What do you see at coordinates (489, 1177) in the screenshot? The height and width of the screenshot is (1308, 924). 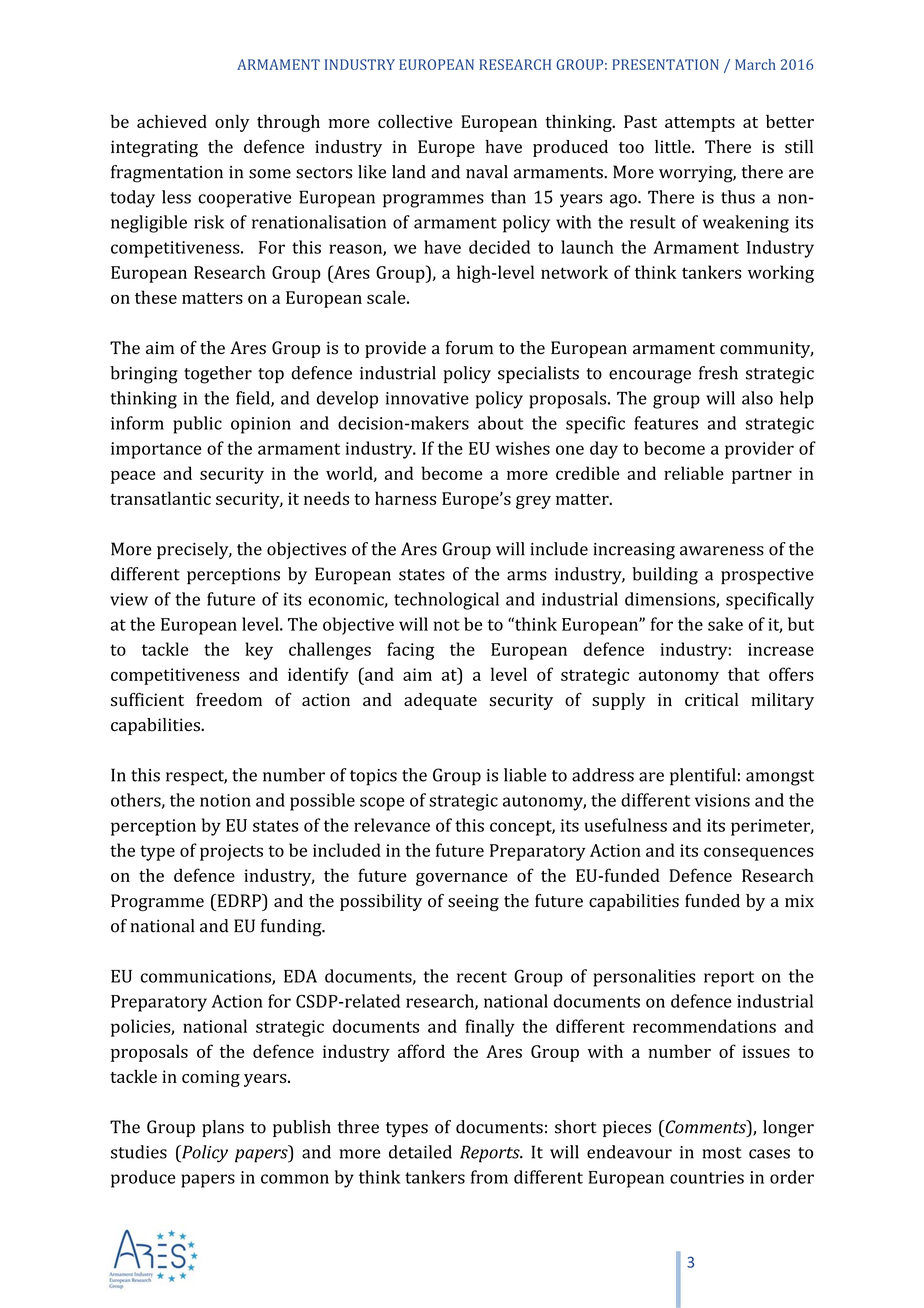 I see `from` at bounding box center [489, 1177].
